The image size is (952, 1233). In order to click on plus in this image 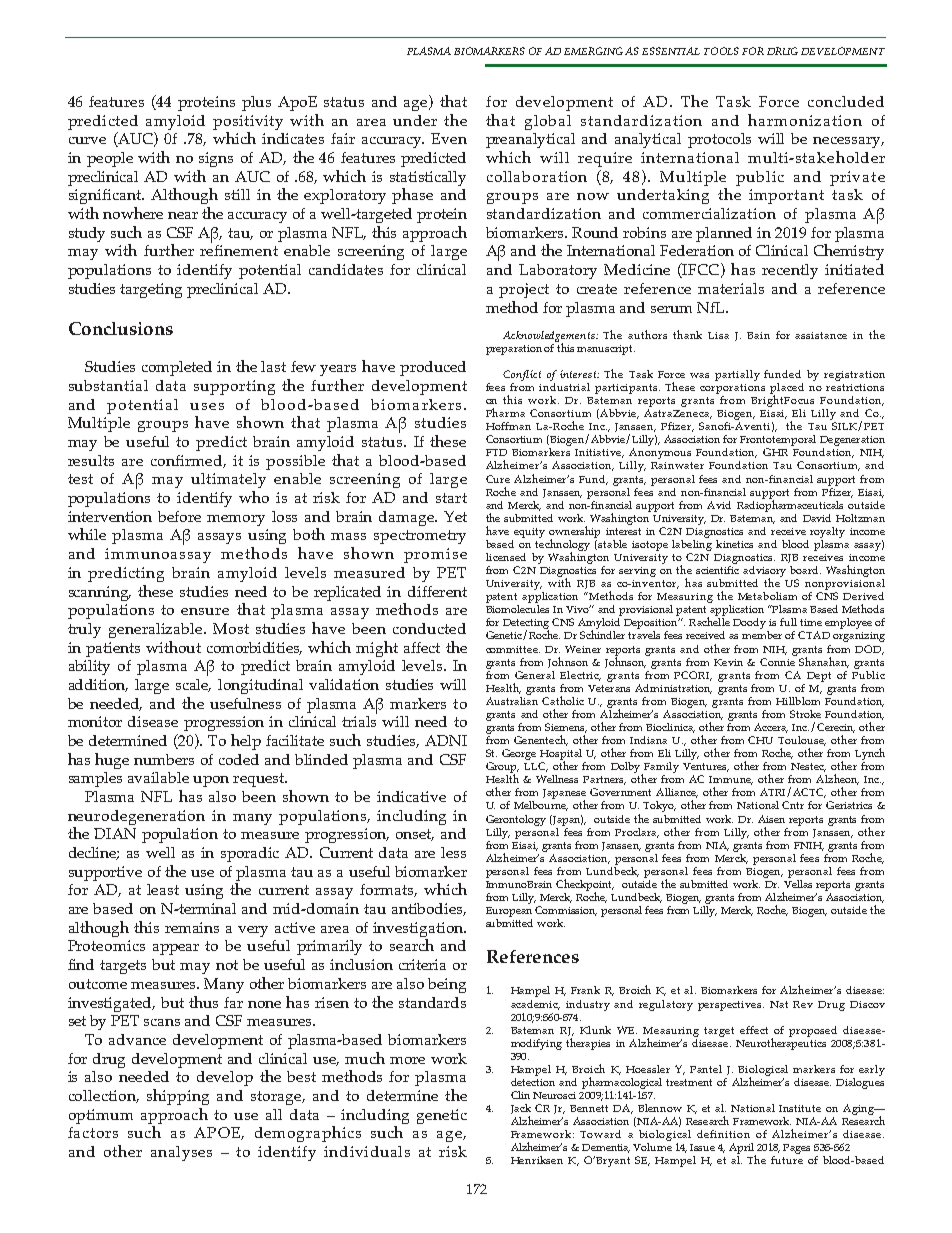, I will do `click(256, 103)`.
